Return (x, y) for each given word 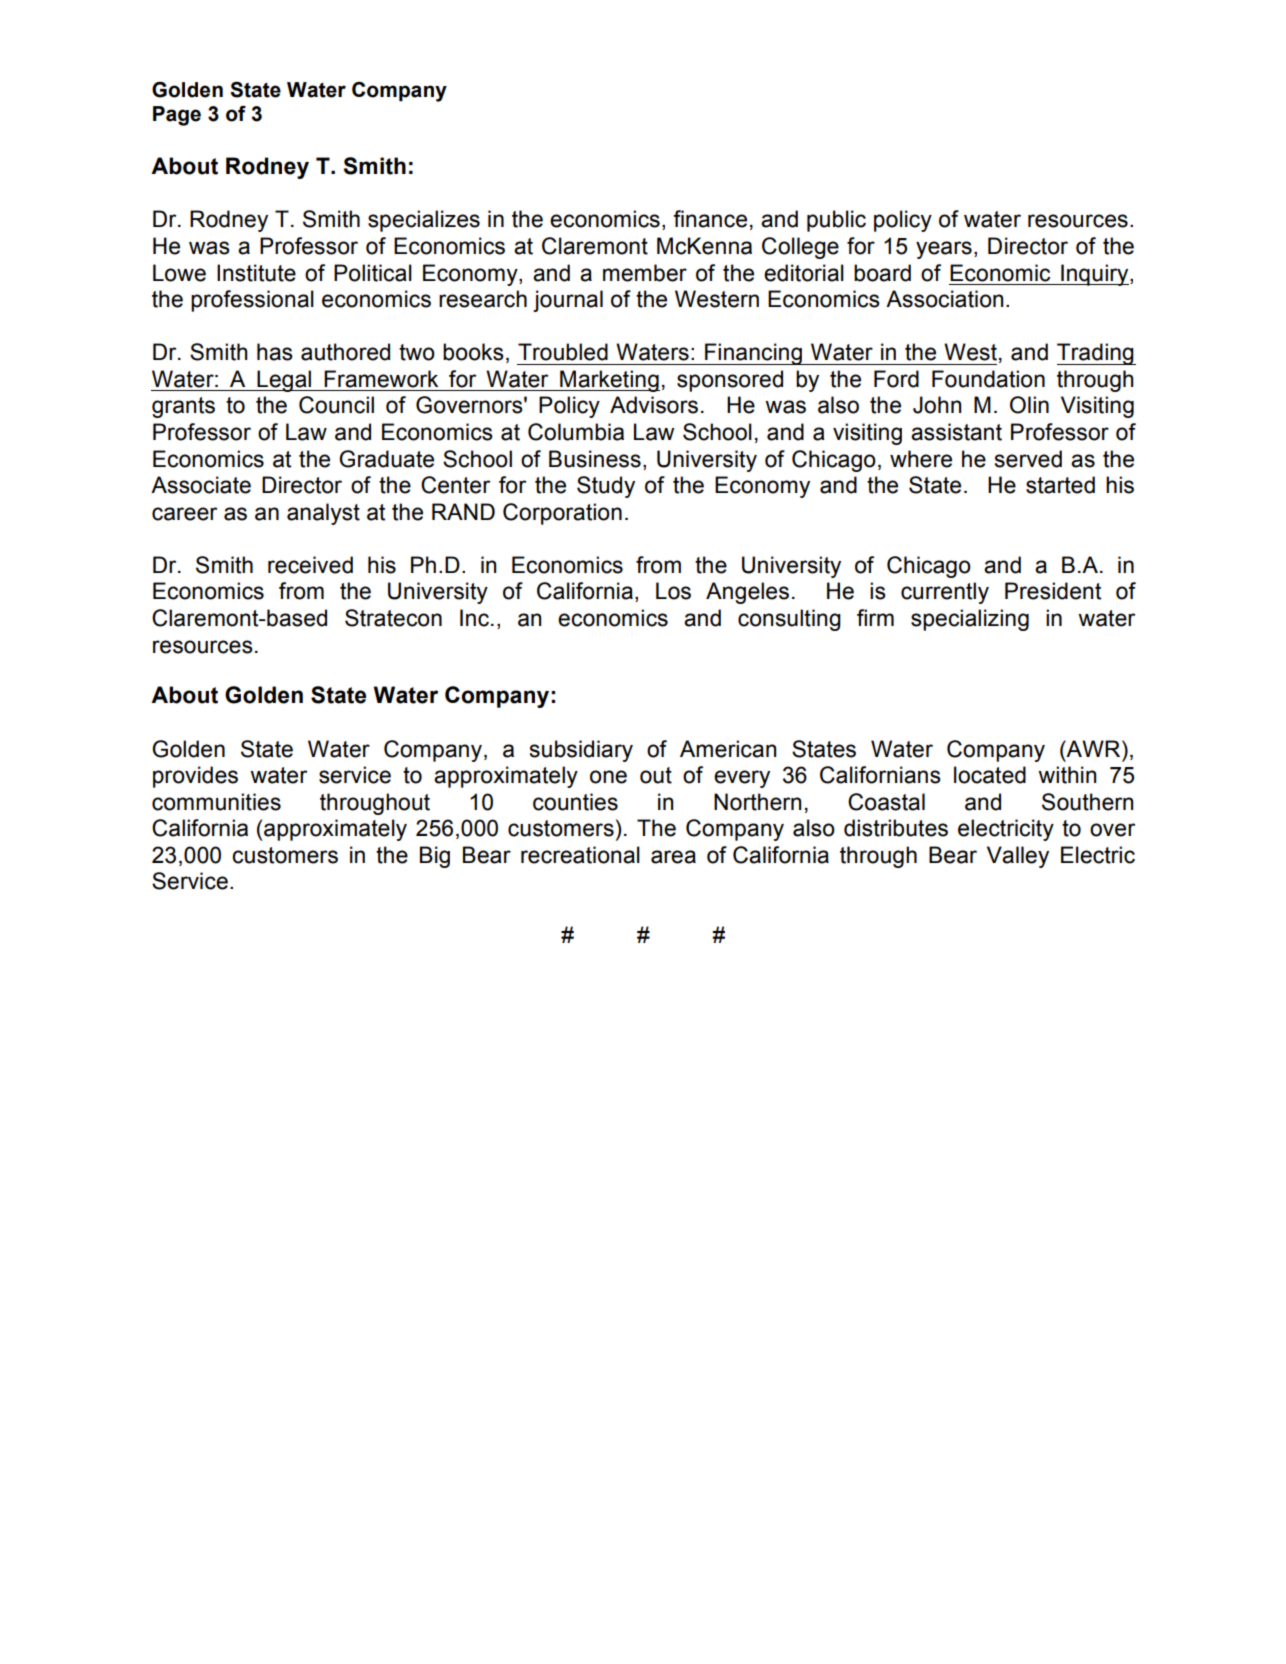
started (1060, 485)
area (673, 857)
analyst (323, 514)
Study (606, 487)
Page (177, 116)
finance (710, 219)
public (836, 221)
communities (216, 802)
